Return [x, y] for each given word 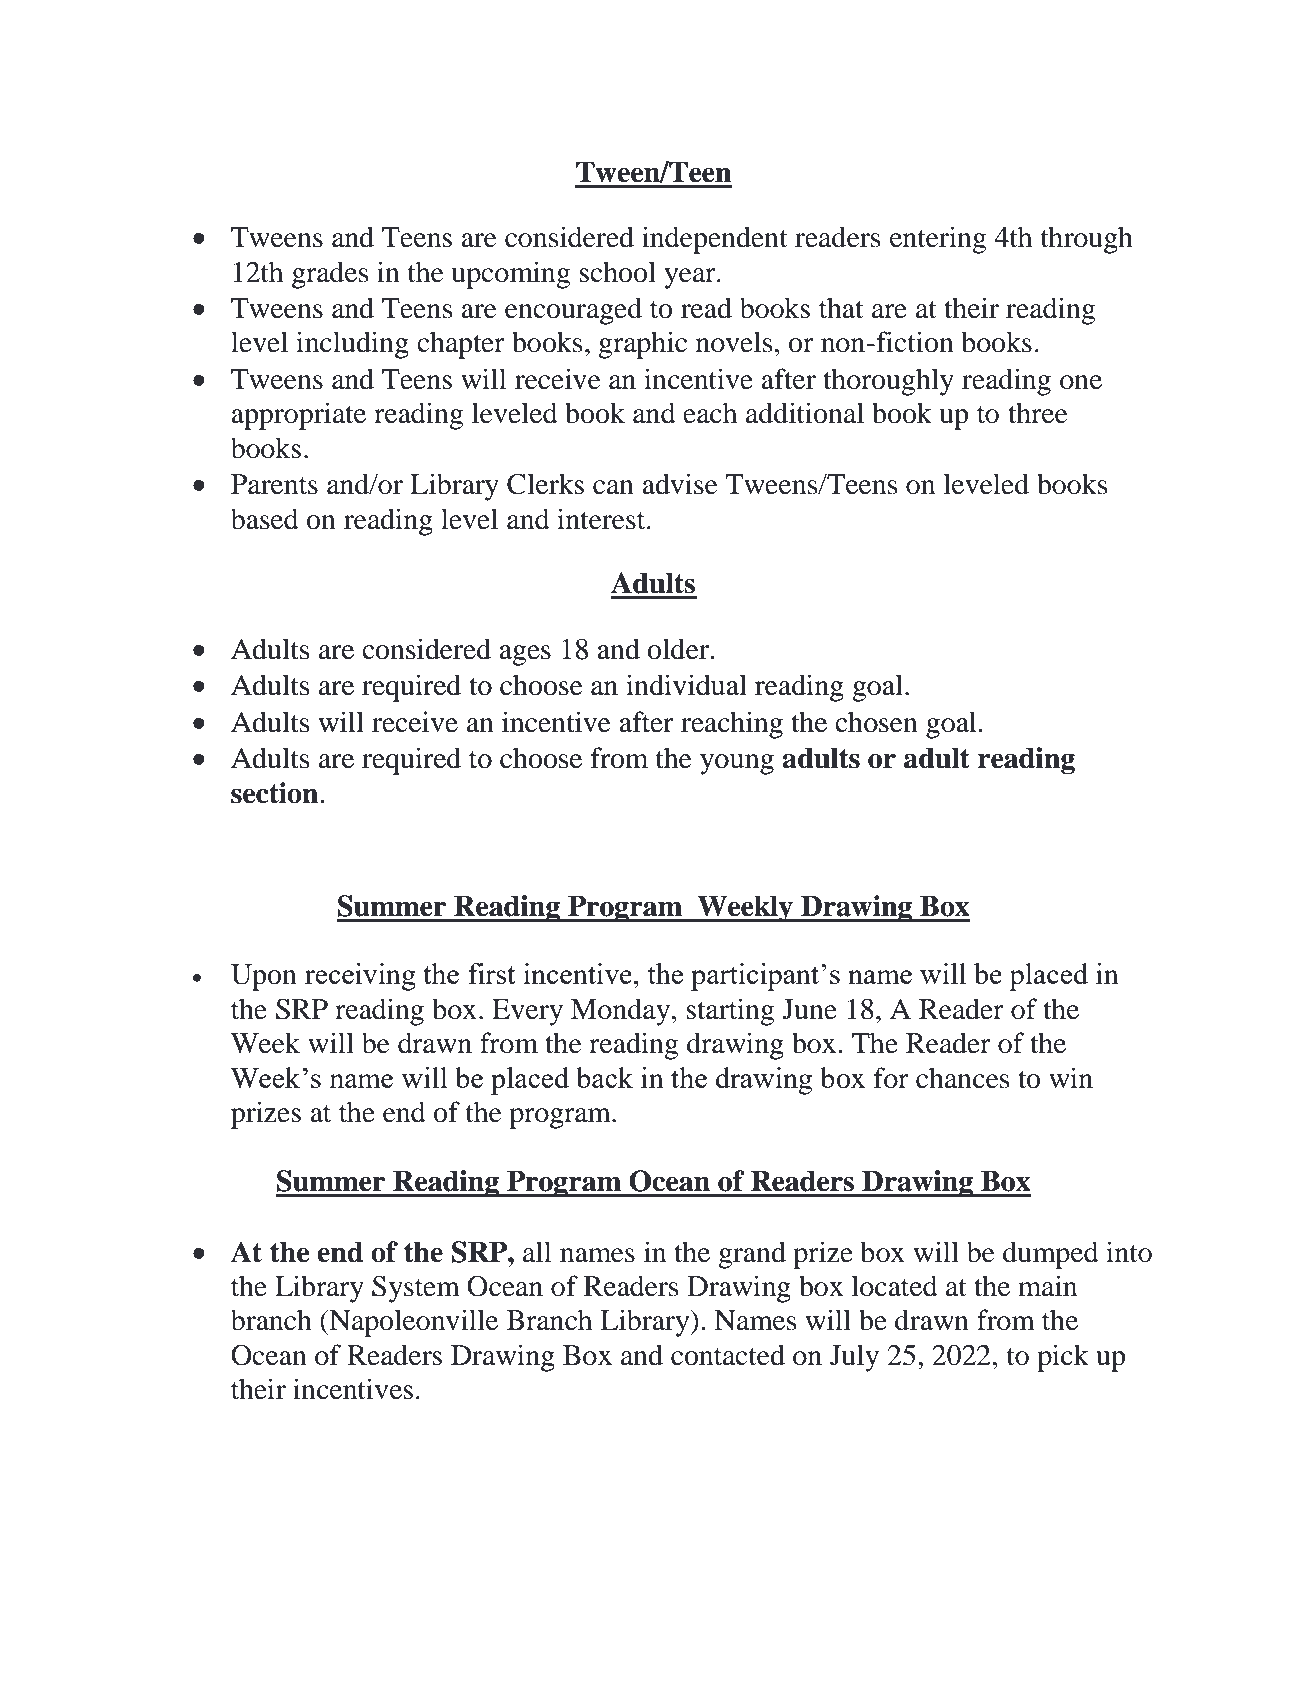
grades [330, 275]
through [1087, 240]
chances [962, 1078]
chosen [876, 722]
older [679, 649]
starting [730, 1012]
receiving [360, 977]
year [691, 278]
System [416, 1289]
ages [525, 655]
